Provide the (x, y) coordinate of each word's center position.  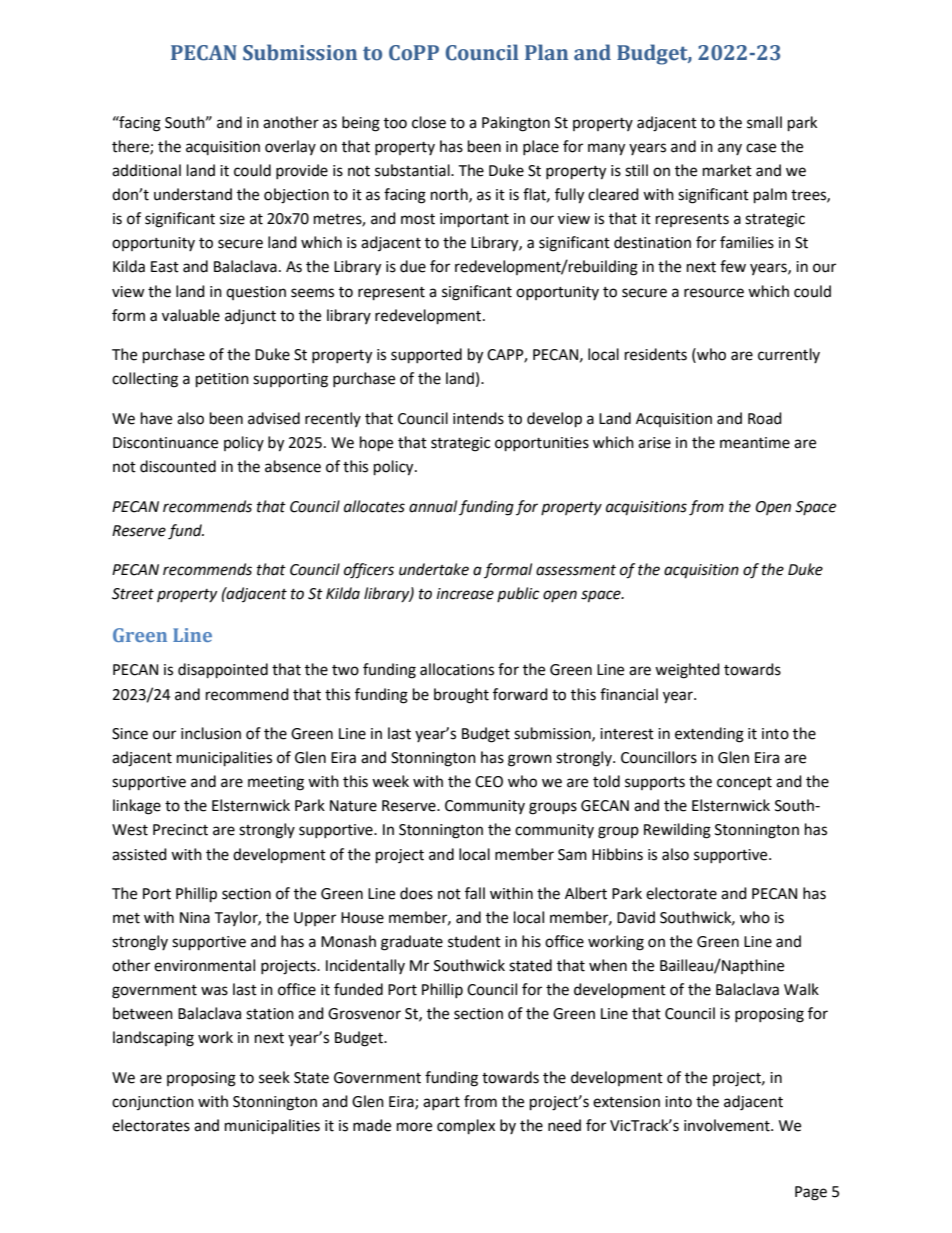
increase (465, 594)
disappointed (223, 671)
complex (466, 1127)
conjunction (153, 1103)
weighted (687, 671)
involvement (728, 1125)
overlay (290, 147)
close (429, 122)
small (764, 122)
